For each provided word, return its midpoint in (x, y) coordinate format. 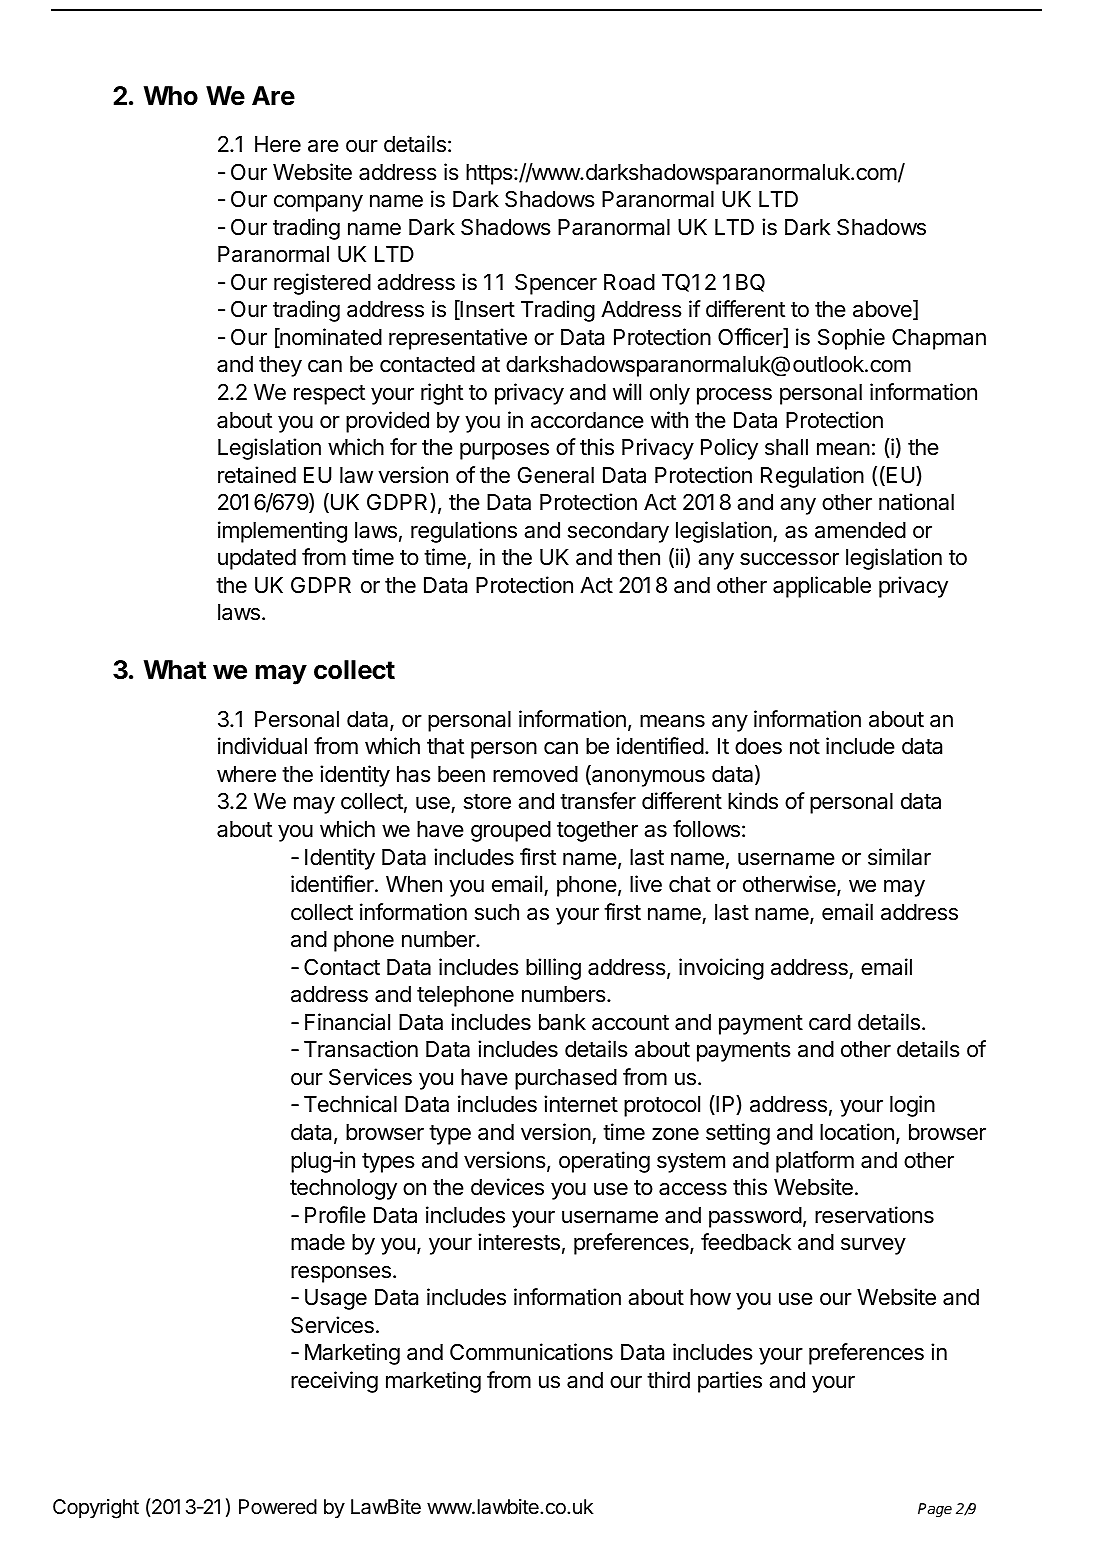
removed (535, 774)
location (857, 1132)
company (318, 203)
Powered (278, 1506)
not (805, 746)
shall (786, 447)
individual (262, 746)
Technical (350, 1104)
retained (257, 475)
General (556, 475)
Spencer (556, 284)
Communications (531, 1352)
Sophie (851, 339)
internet (581, 1104)
